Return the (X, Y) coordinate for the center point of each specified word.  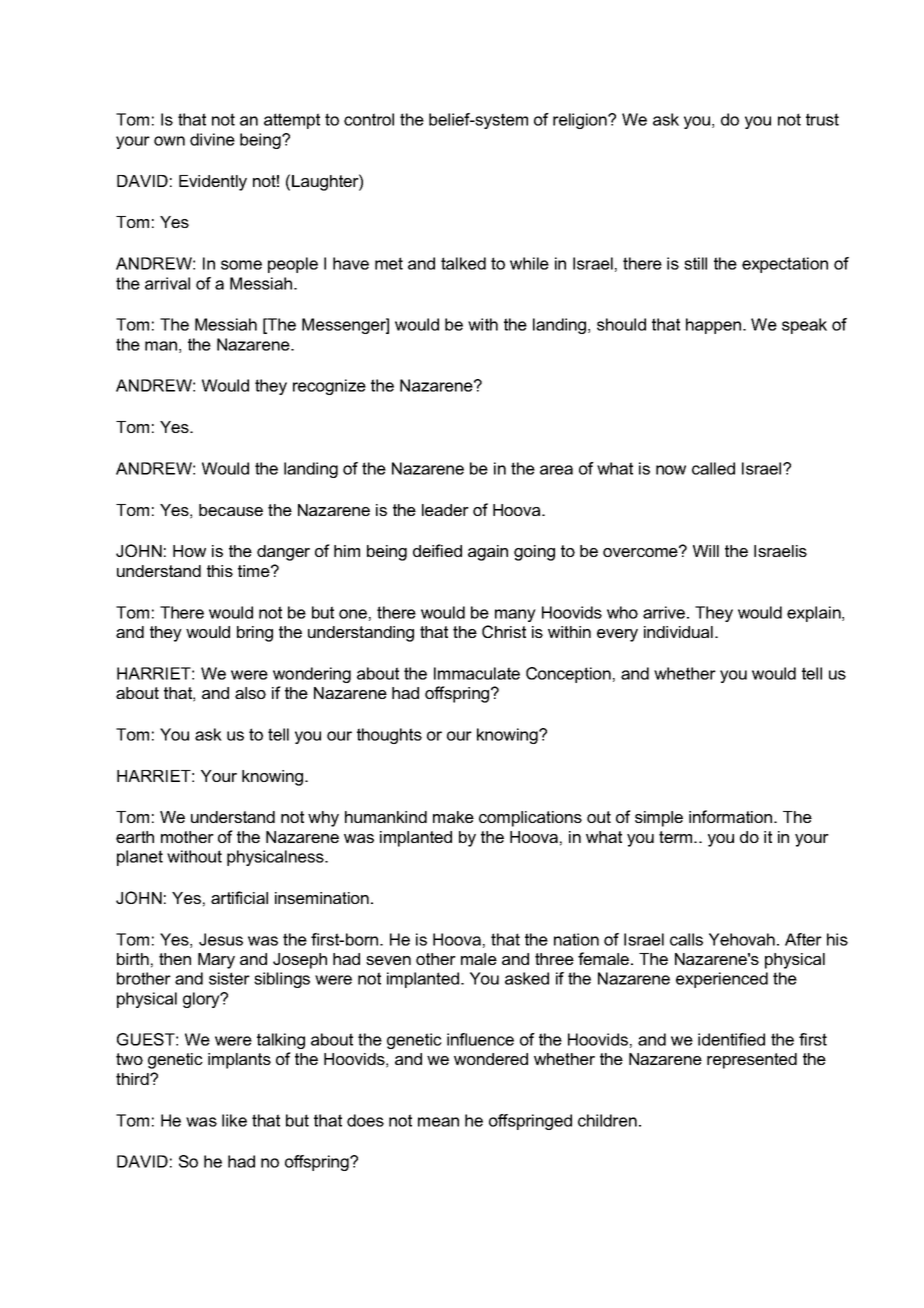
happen (713, 326)
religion (581, 121)
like (234, 1120)
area (556, 470)
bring (255, 634)
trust (822, 119)
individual (678, 632)
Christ (504, 631)
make (453, 817)
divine (212, 139)
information (730, 816)
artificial (239, 897)
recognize (329, 387)
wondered (491, 1059)
